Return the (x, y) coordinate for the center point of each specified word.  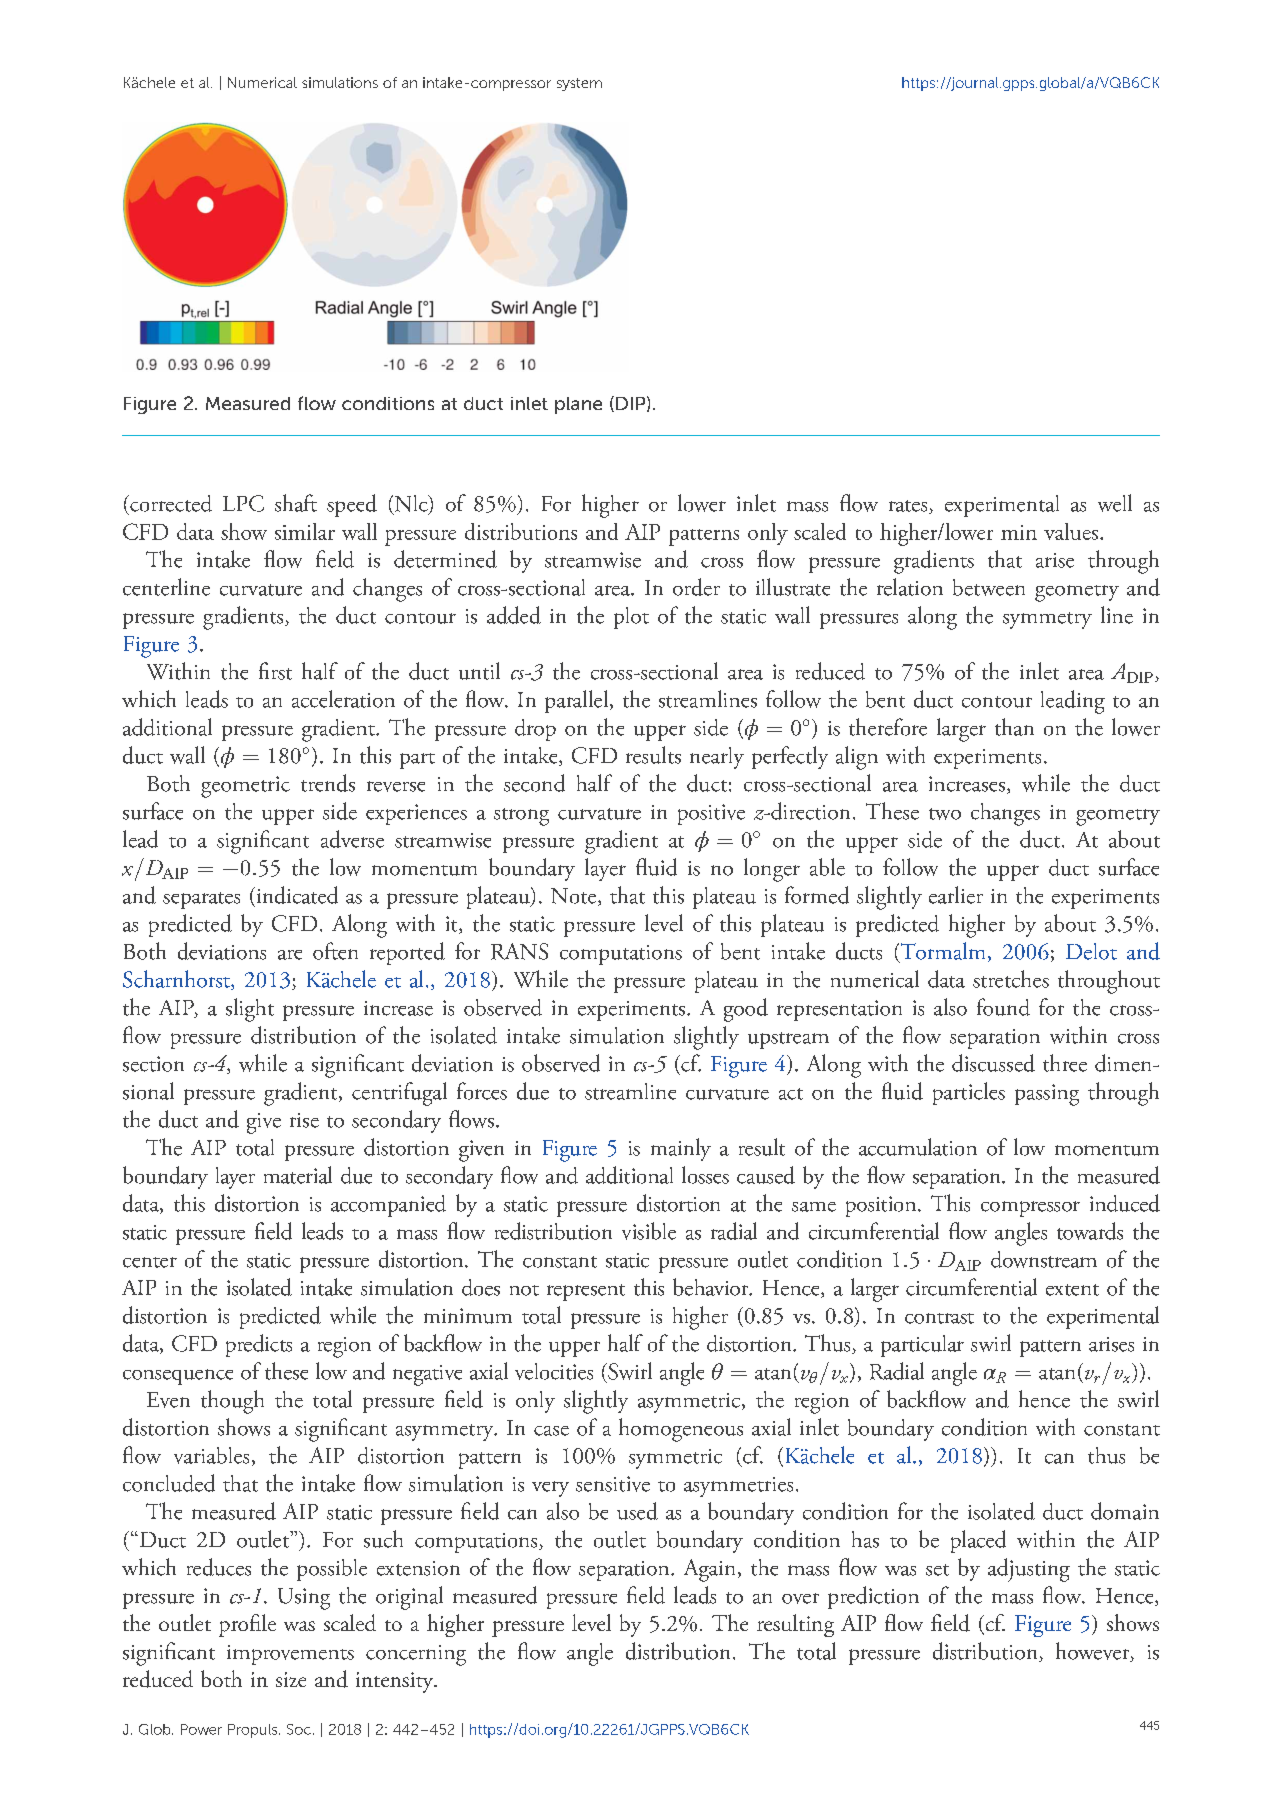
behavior (712, 1287)
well (1115, 503)
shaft (296, 503)
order (696, 587)
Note (575, 897)
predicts (259, 1345)
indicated (296, 895)
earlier (956, 895)
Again (709, 1570)
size (291, 1679)
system (579, 84)
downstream (1044, 1259)
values (1071, 531)
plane (578, 405)
